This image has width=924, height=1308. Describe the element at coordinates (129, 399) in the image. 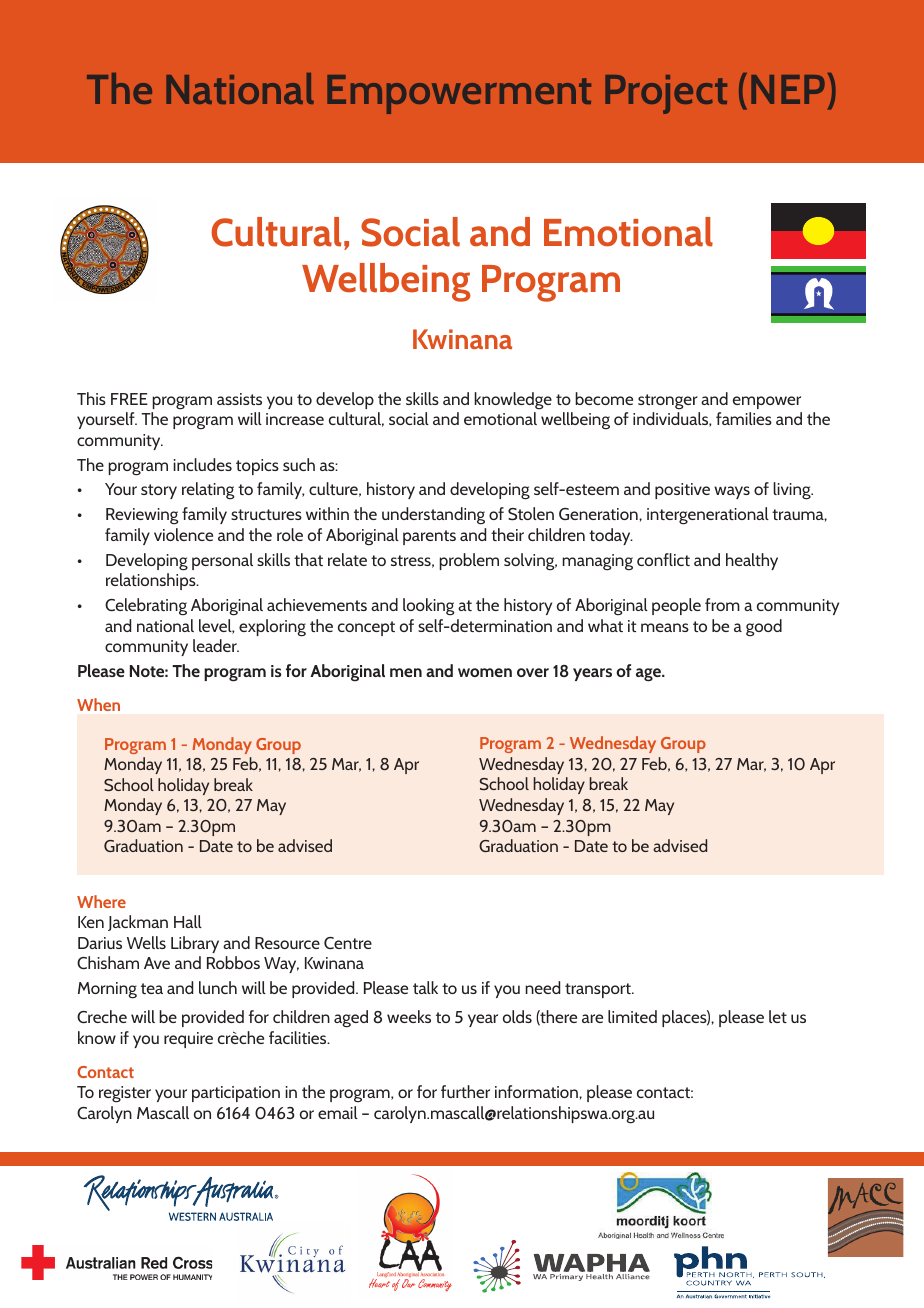

I see `FREE` at that location.
